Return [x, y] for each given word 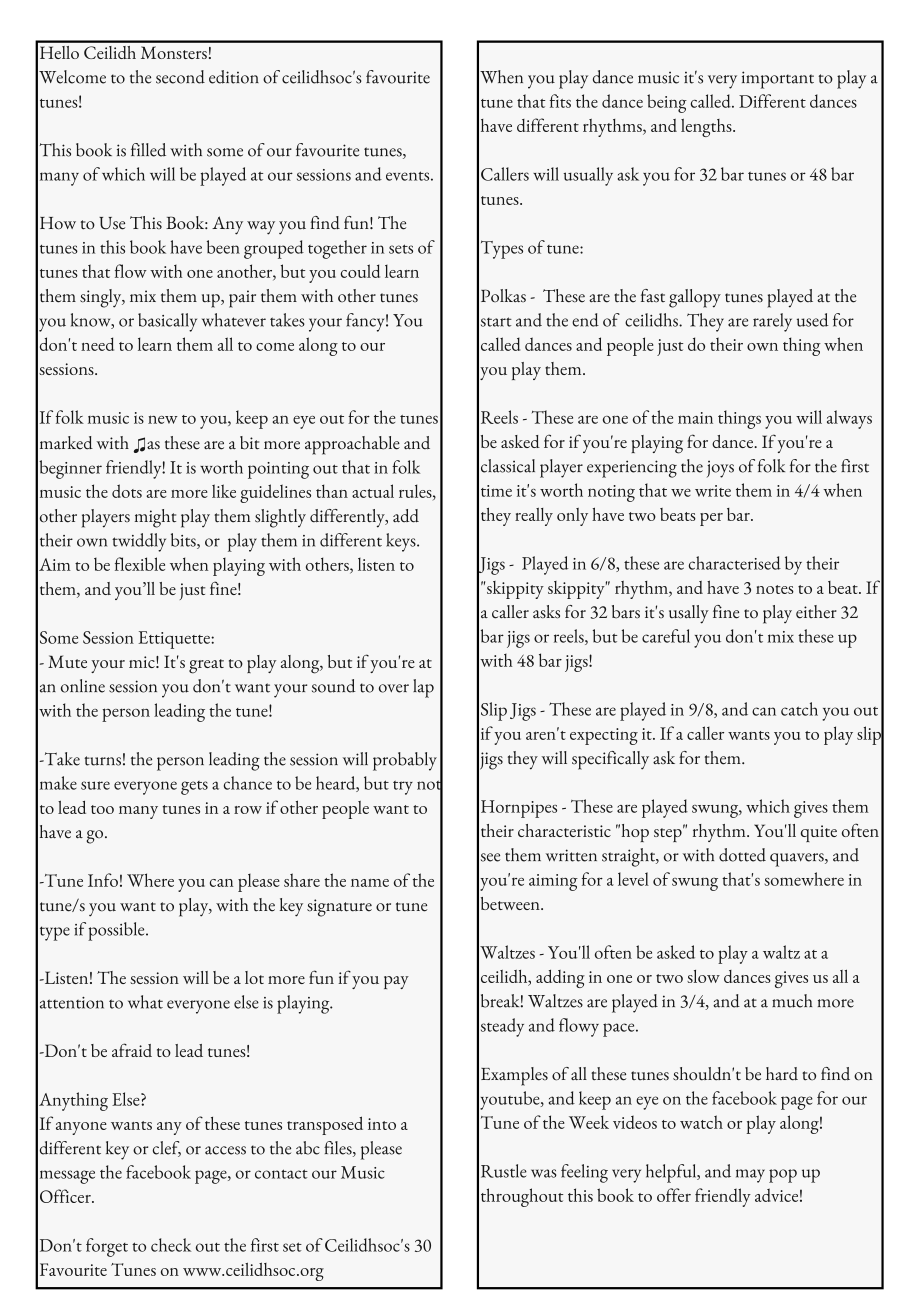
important [778, 80]
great [206, 666]
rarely [772, 322]
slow [703, 976]
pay [396, 982]
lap [423, 688]
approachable [352, 445]
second [180, 77]
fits [560, 101]
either [816, 612]
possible [117, 931]
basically [167, 322]
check [171, 1245]
